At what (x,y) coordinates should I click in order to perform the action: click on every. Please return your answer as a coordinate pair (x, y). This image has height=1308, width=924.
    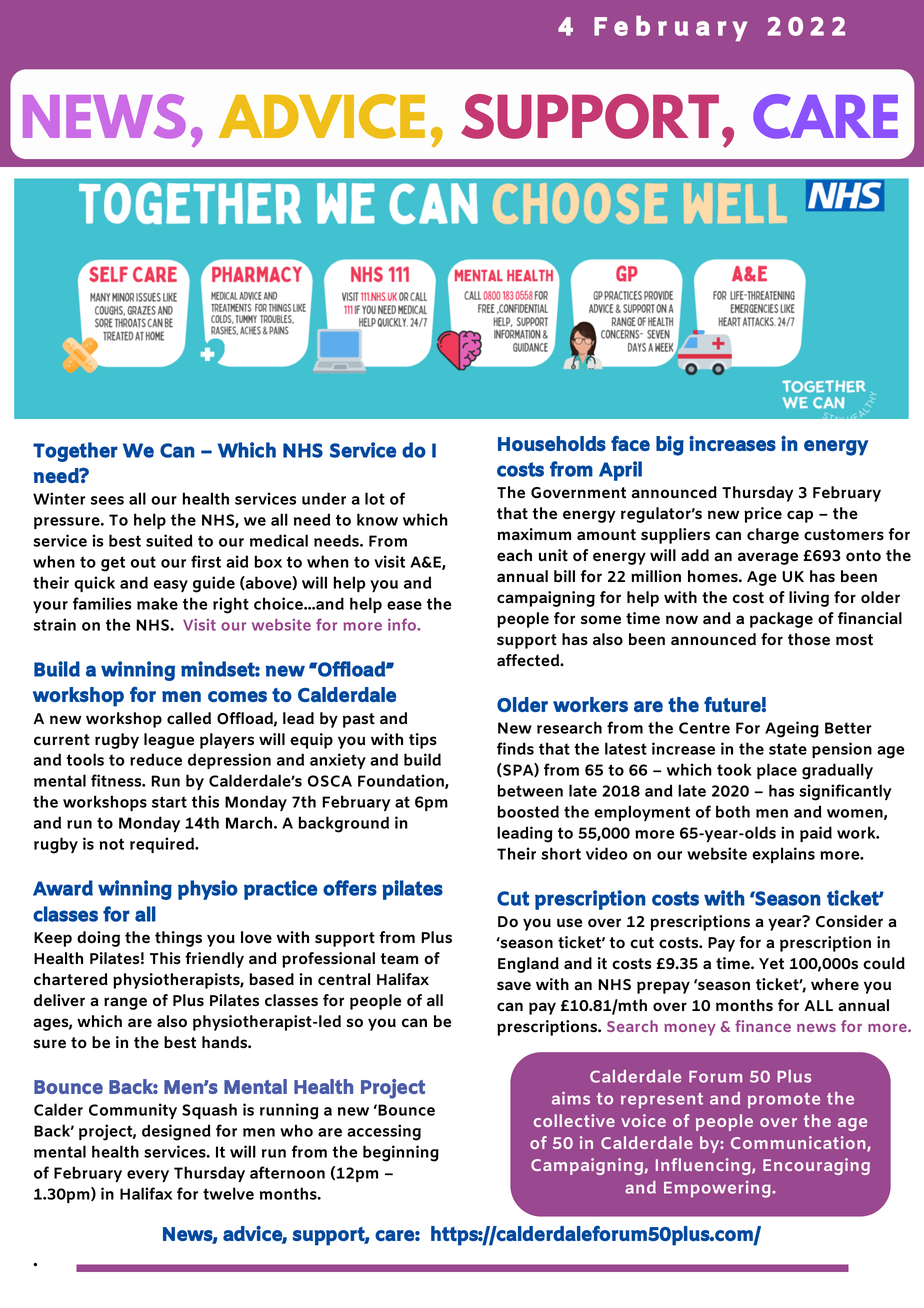
    Looking at the image, I should click on (148, 1176).
